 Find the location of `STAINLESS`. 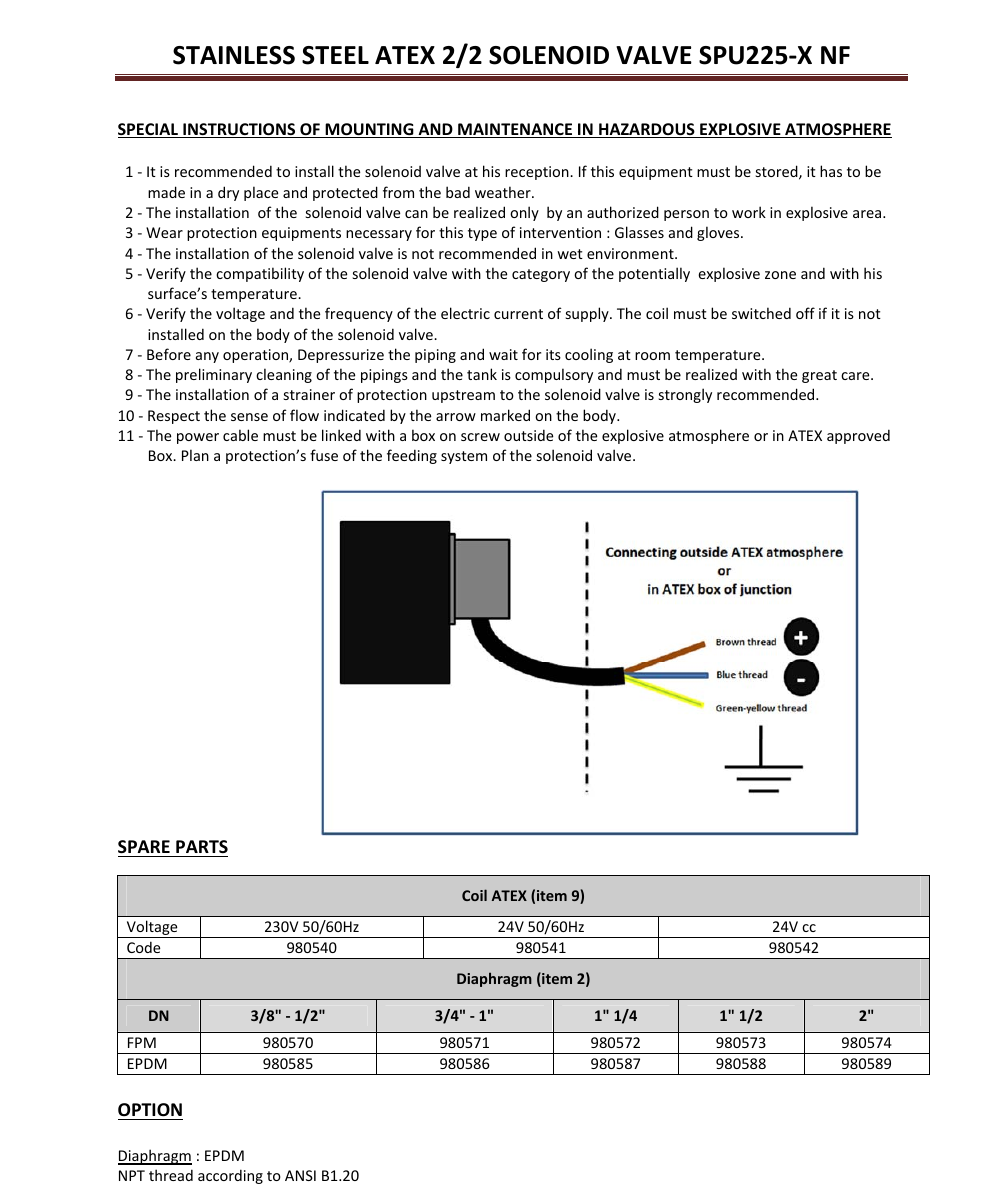

STAINLESS is located at coordinates (234, 55).
